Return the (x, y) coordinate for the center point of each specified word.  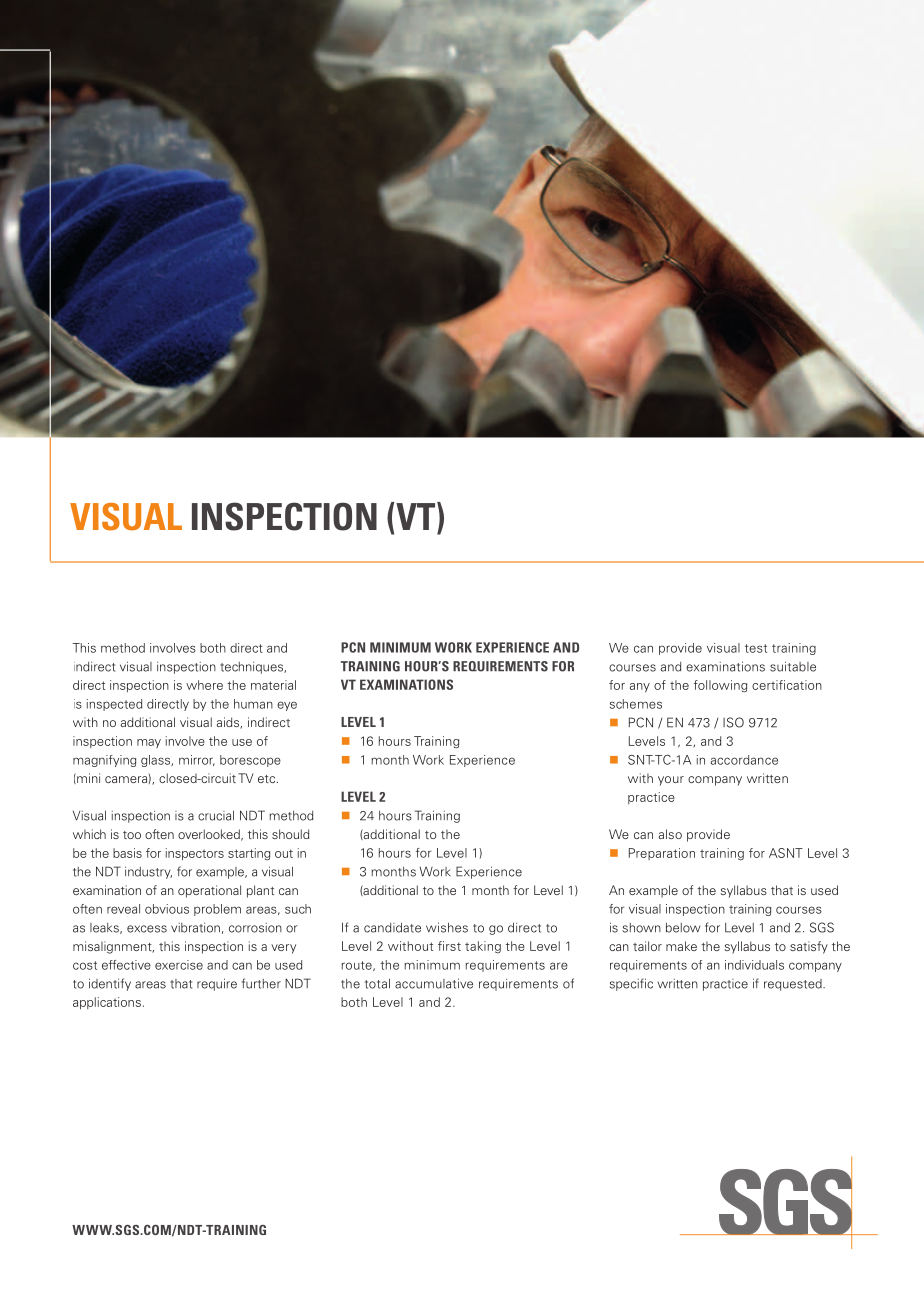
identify (110, 984)
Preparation (662, 854)
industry (148, 873)
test (756, 648)
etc (268, 779)
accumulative (434, 983)
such (298, 909)
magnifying (104, 761)
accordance (744, 760)
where (204, 685)
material (273, 685)
